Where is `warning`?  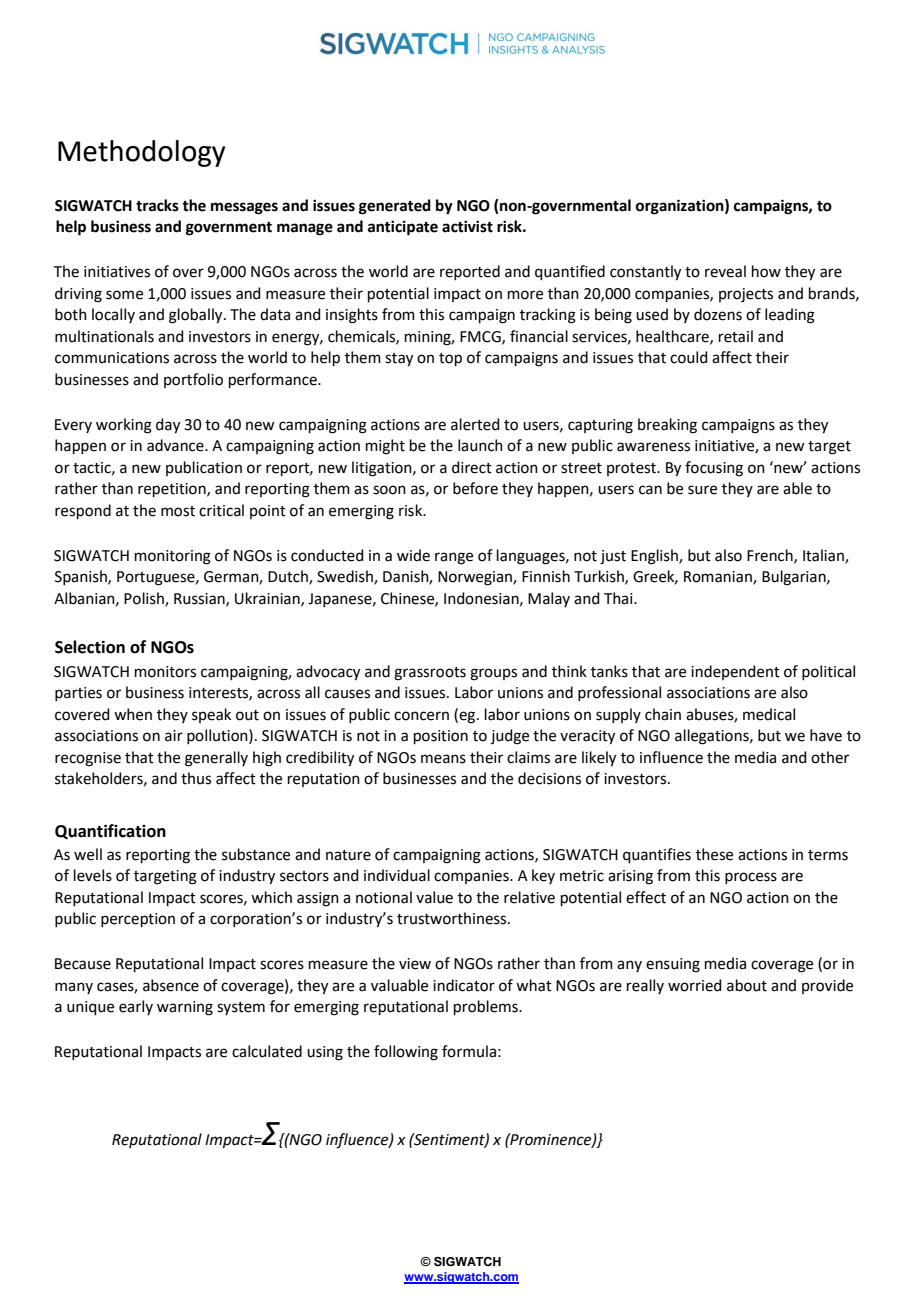 warning is located at coordinates (185, 1008).
